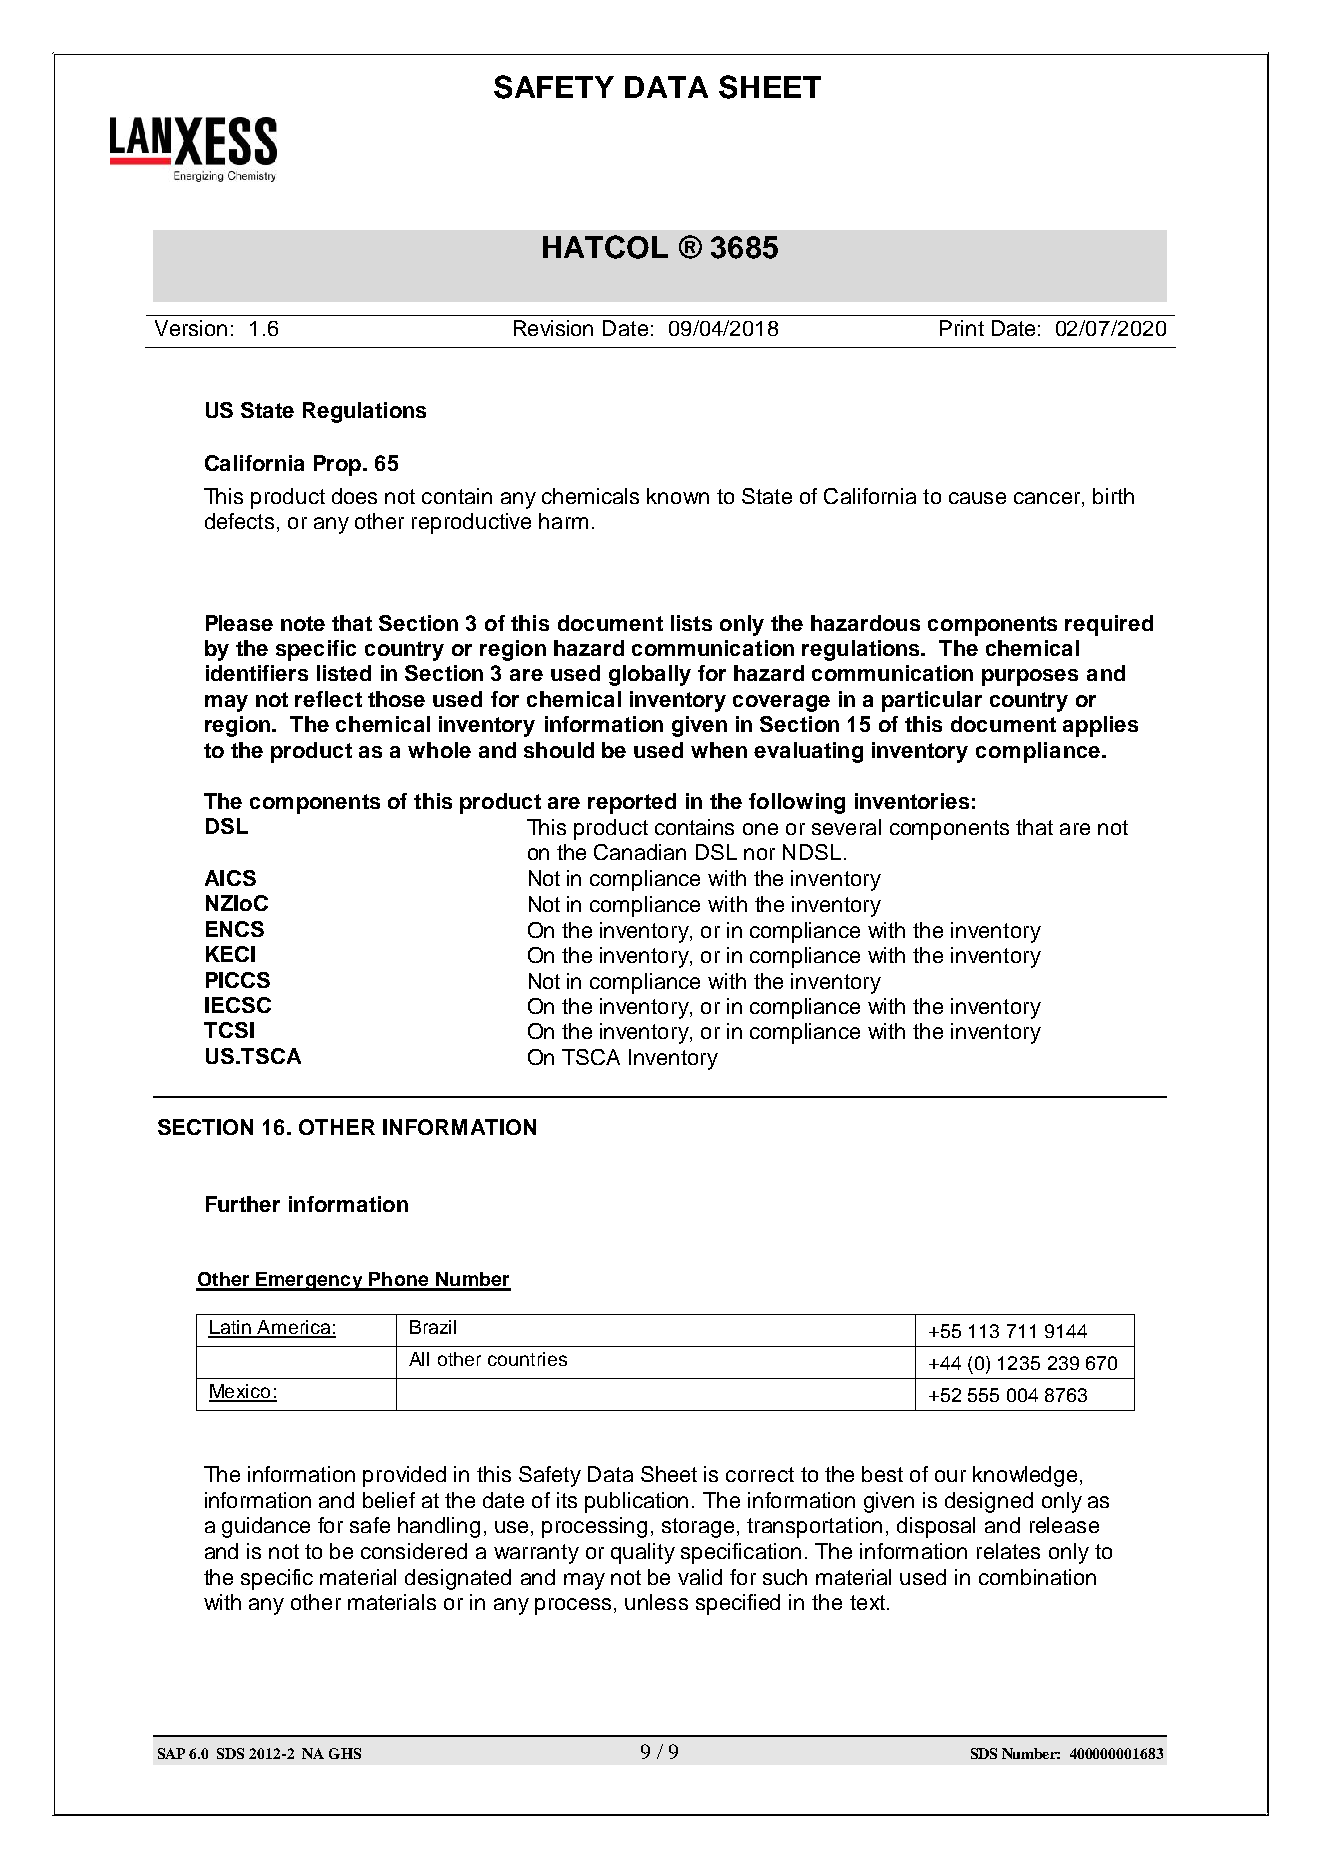  I want to click on Revision, so click(553, 328).
